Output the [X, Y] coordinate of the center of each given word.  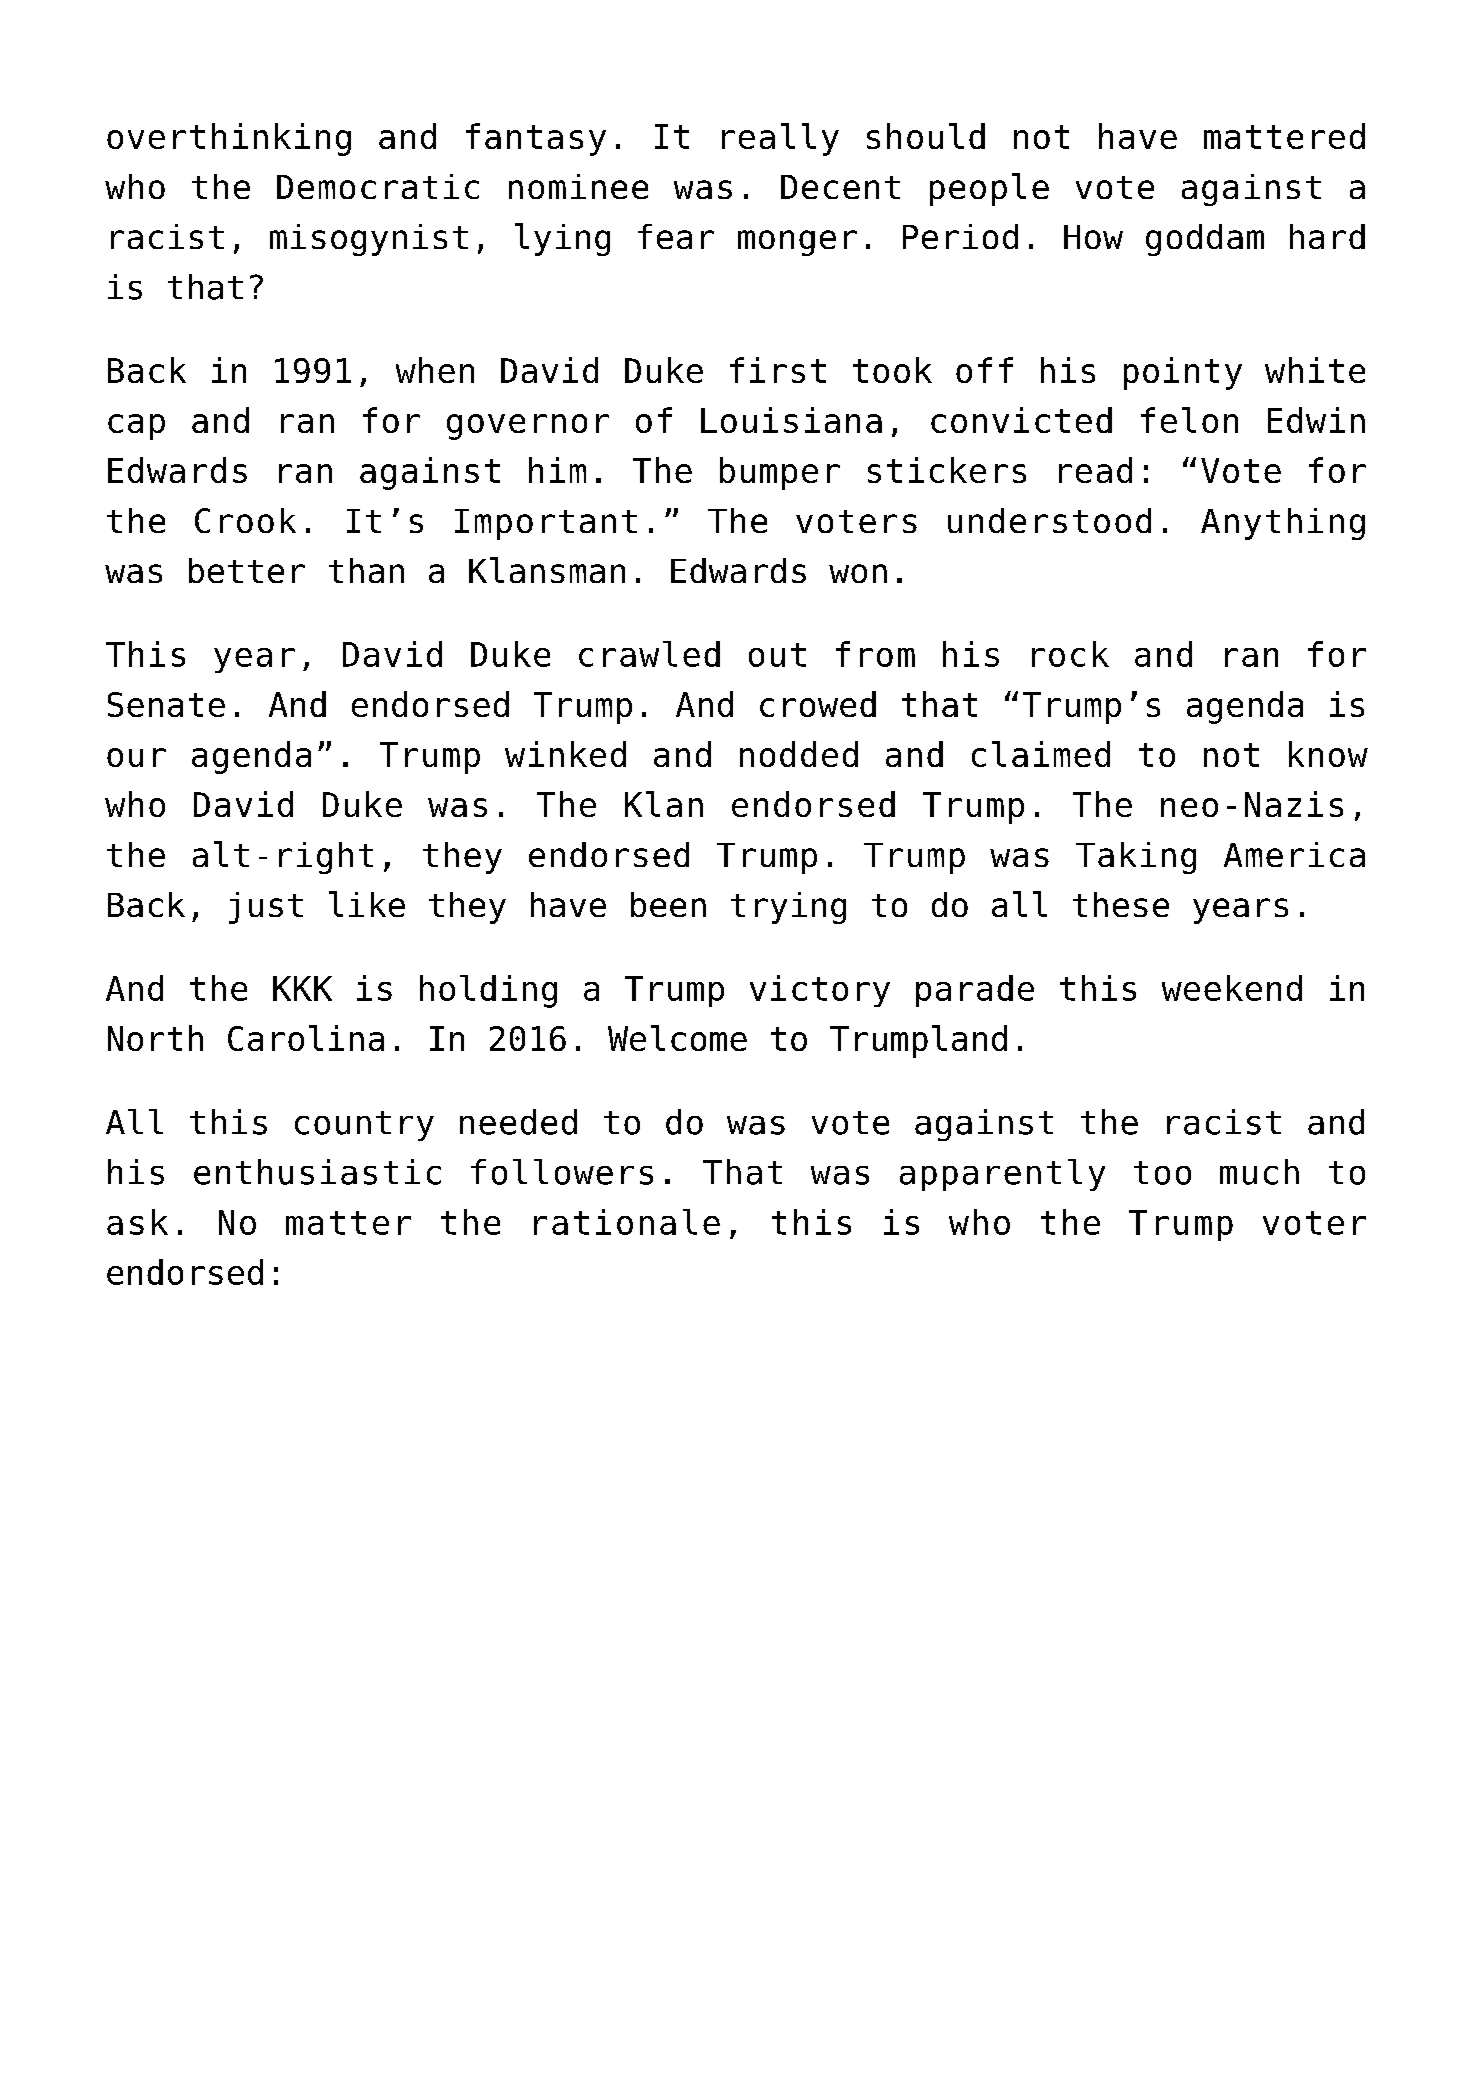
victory [820, 991]
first [778, 370]
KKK [302, 988]
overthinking [229, 139]
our [136, 757]
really [780, 139]
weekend [1232, 988]
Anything [1283, 524]
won [858, 573]
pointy [1183, 373]
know [1328, 754]
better [247, 570]
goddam [1205, 240]
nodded [799, 754]
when [435, 370]
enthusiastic [317, 1172]
